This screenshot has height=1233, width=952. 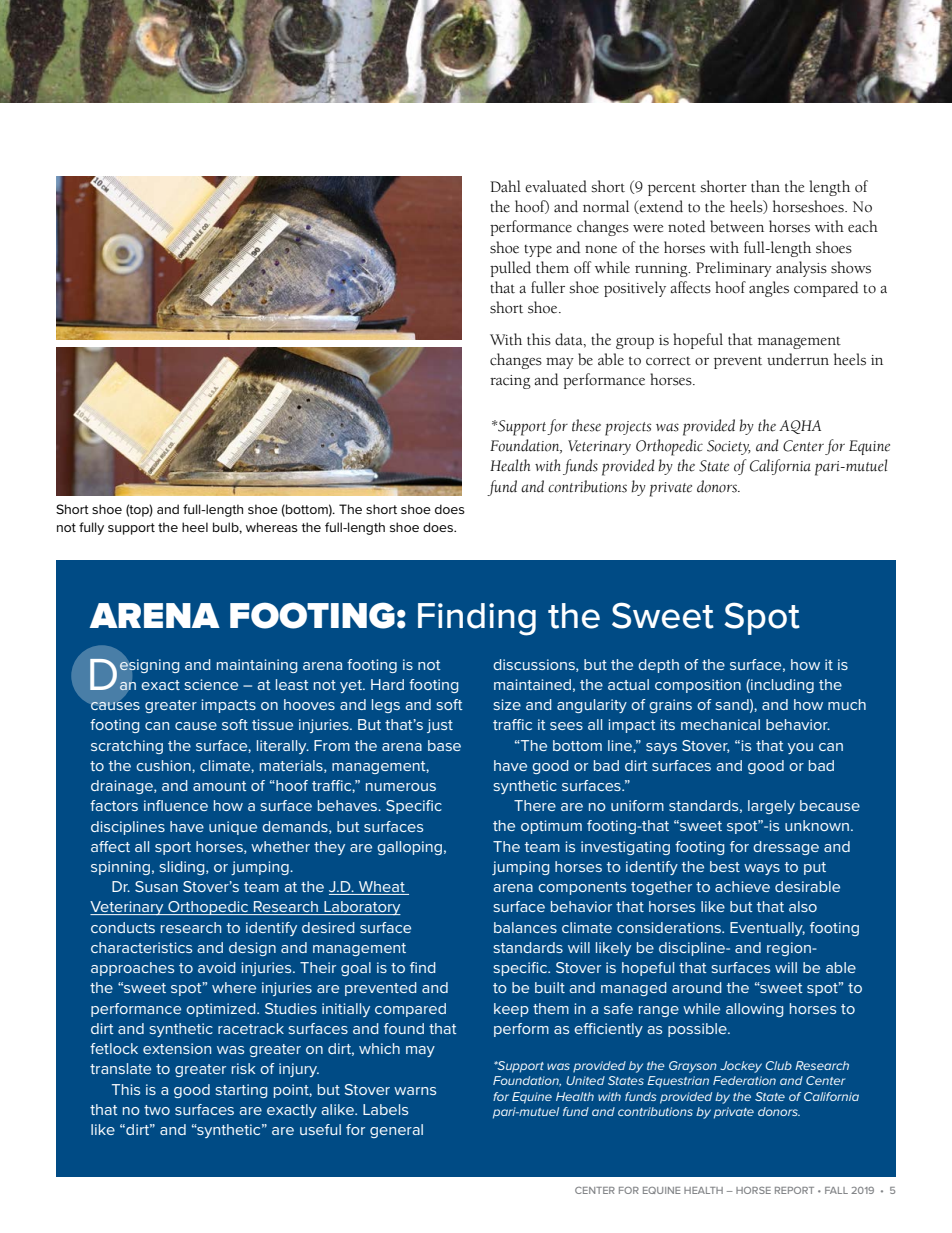 What do you see at coordinates (786, 848) in the screenshot?
I see `dressage` at bounding box center [786, 848].
